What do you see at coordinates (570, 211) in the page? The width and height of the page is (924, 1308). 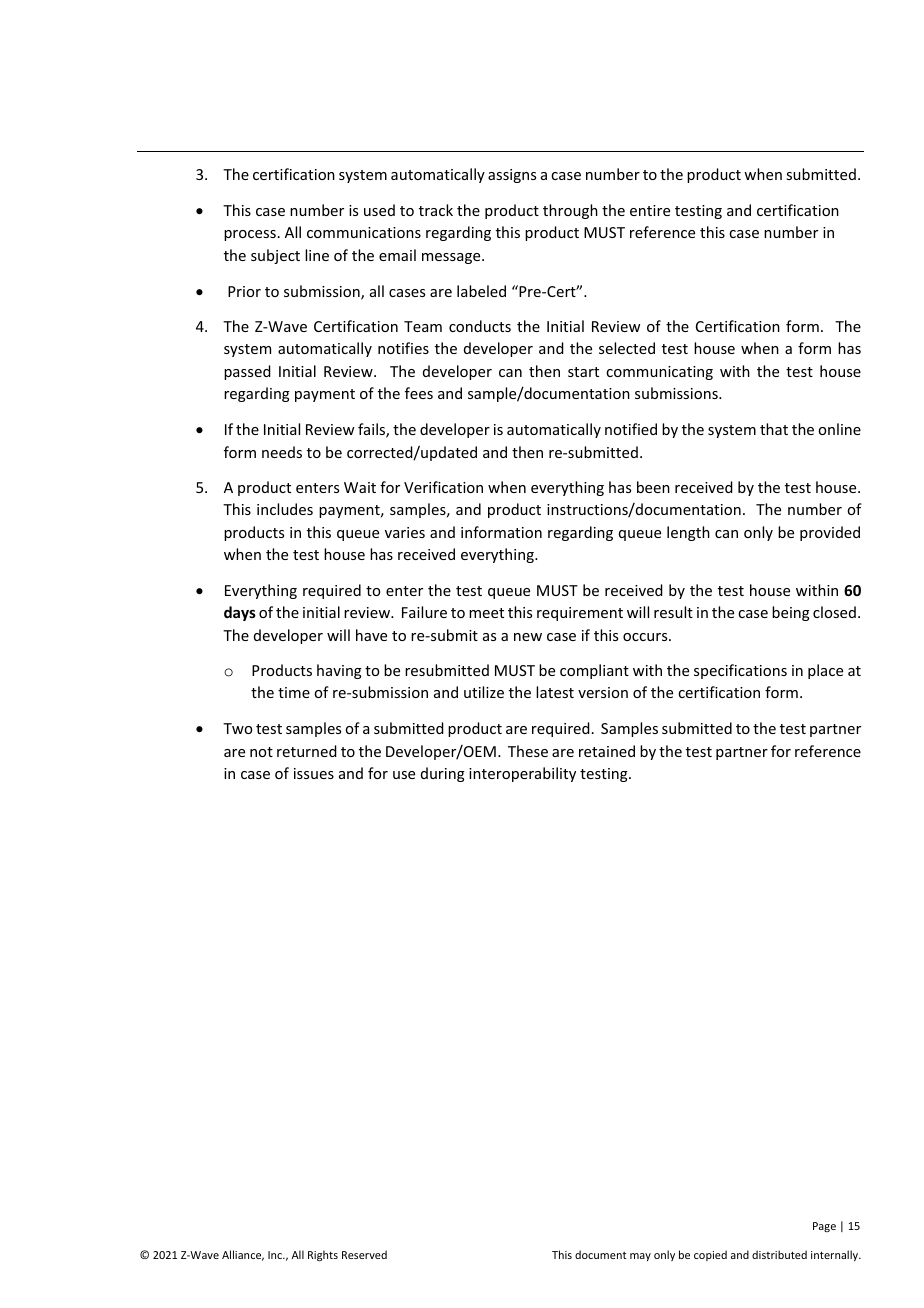 I see `through` at bounding box center [570, 211].
